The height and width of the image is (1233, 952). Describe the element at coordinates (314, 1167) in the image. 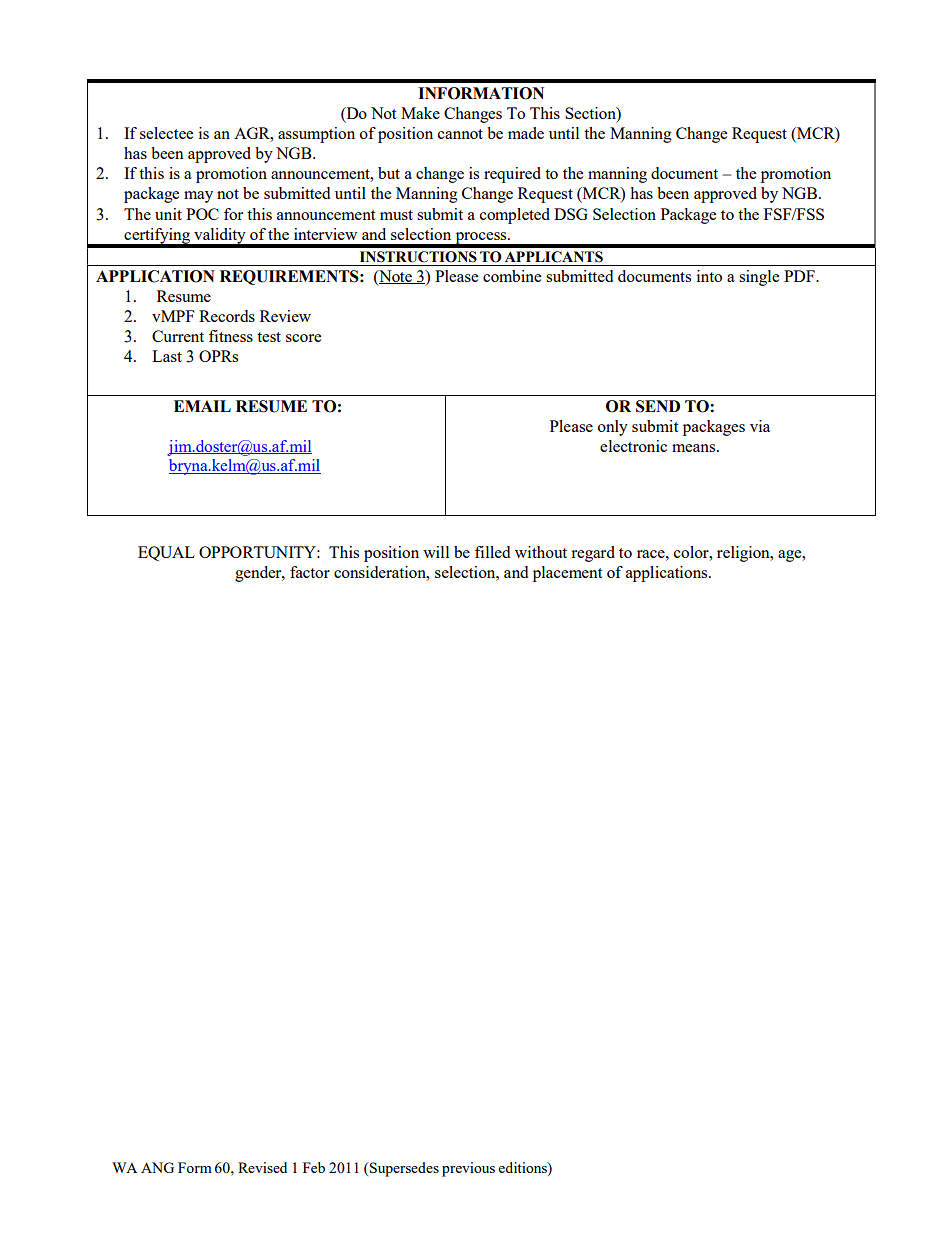

I see `Feb` at that location.
